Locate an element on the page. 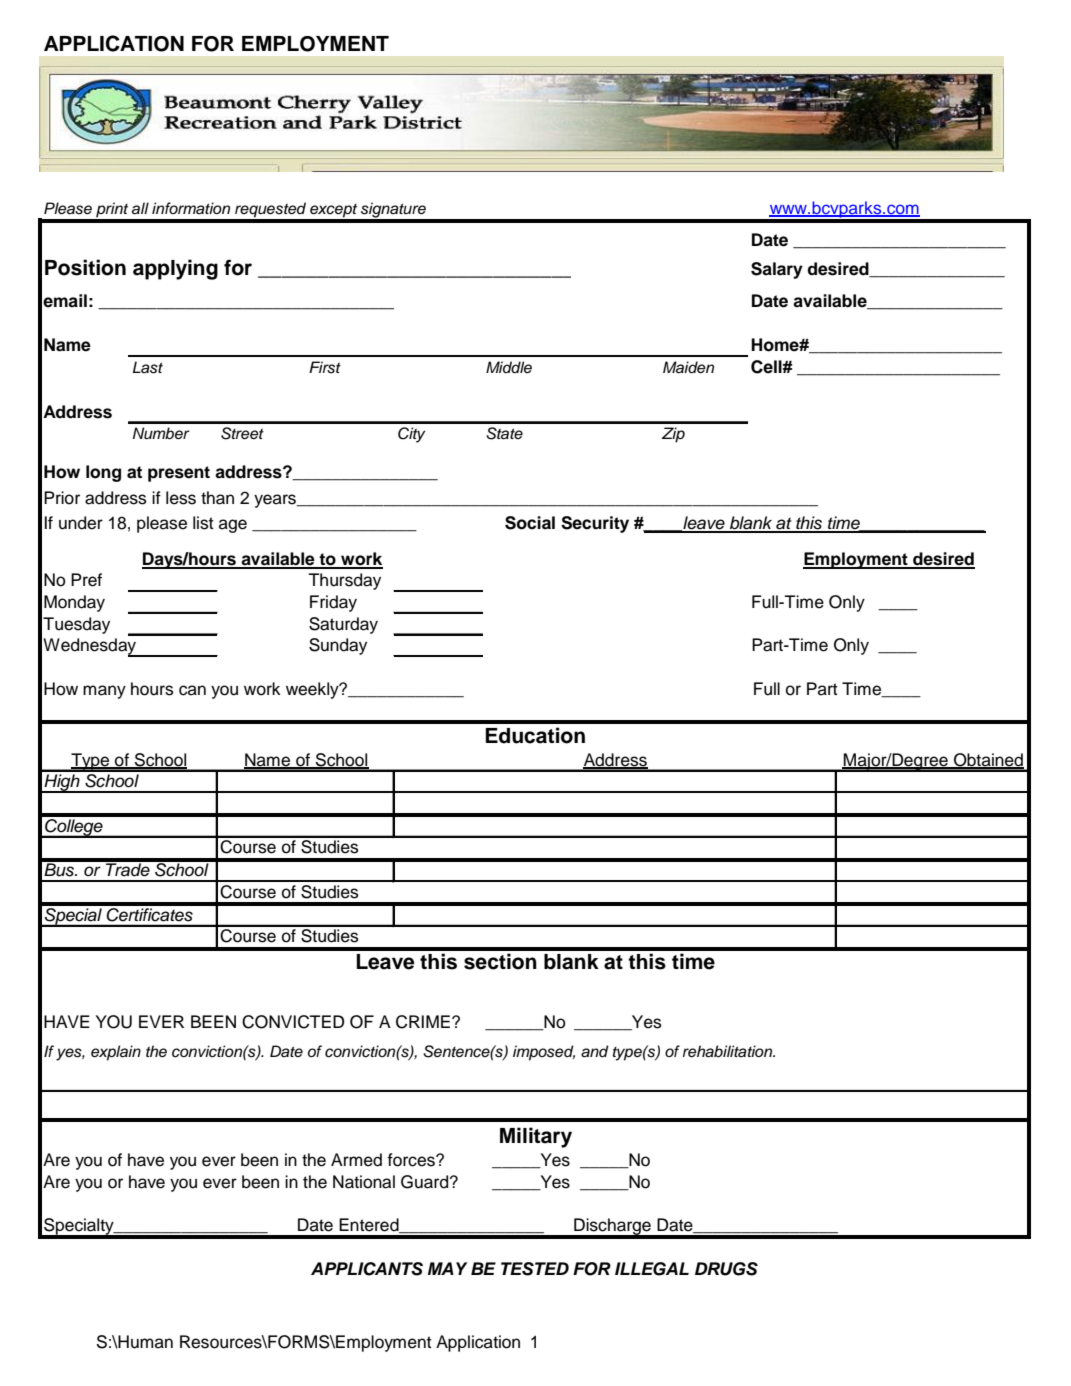  MAY is located at coordinates (447, 1268).
